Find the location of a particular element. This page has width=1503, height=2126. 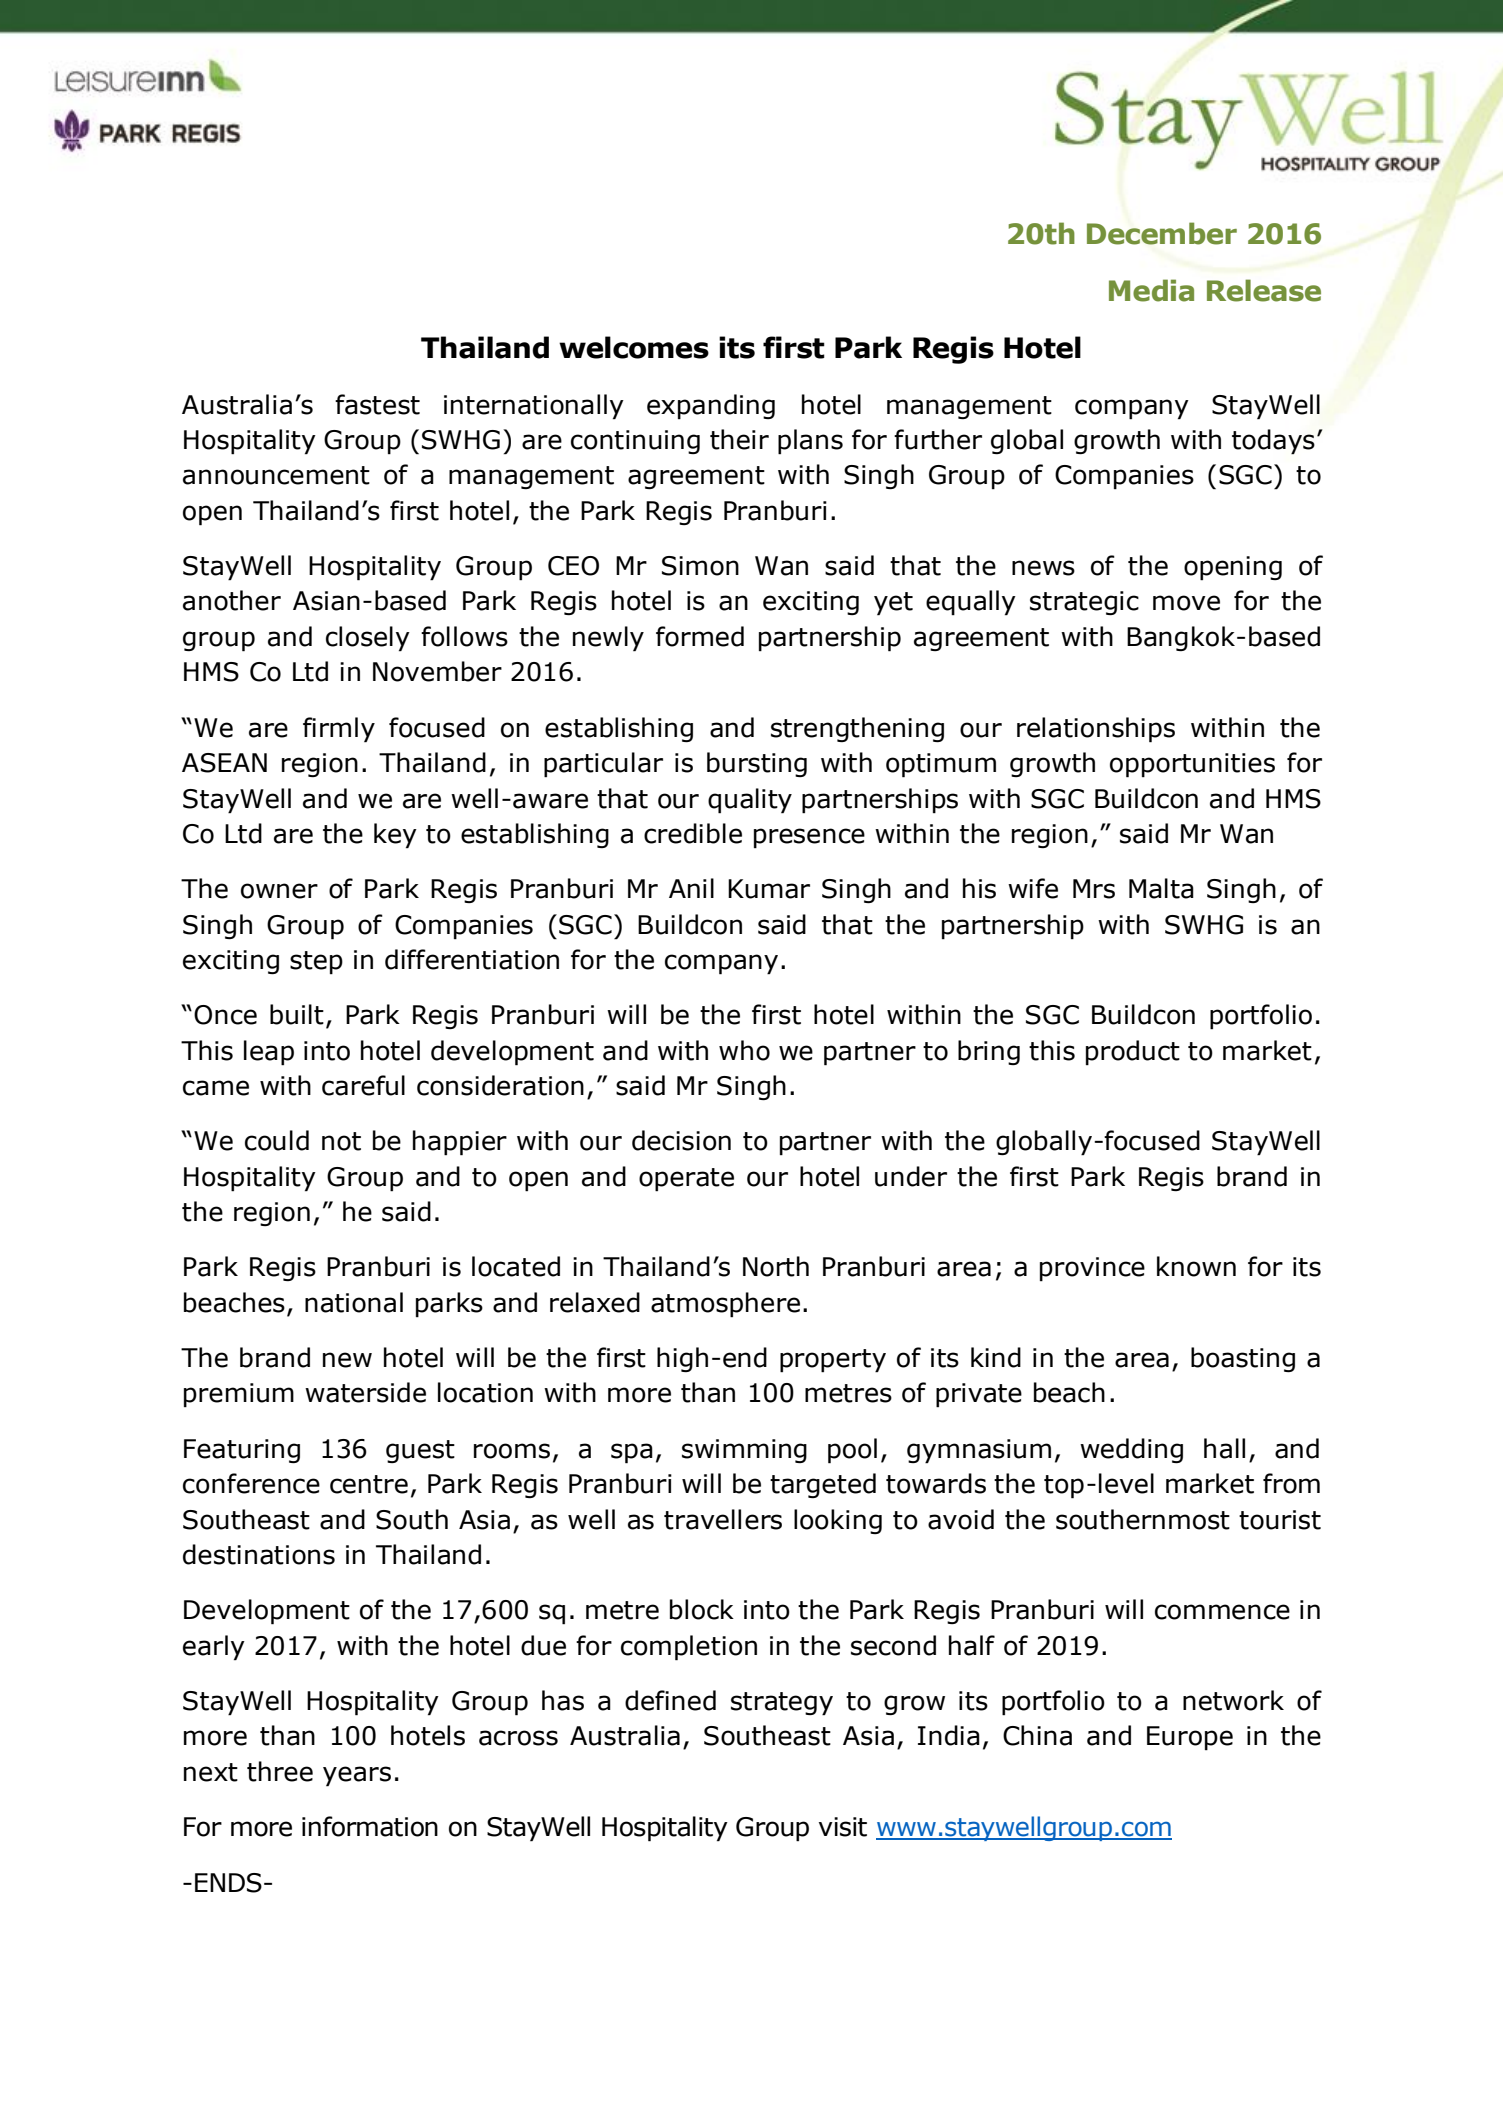

bursting is located at coordinates (757, 764).
